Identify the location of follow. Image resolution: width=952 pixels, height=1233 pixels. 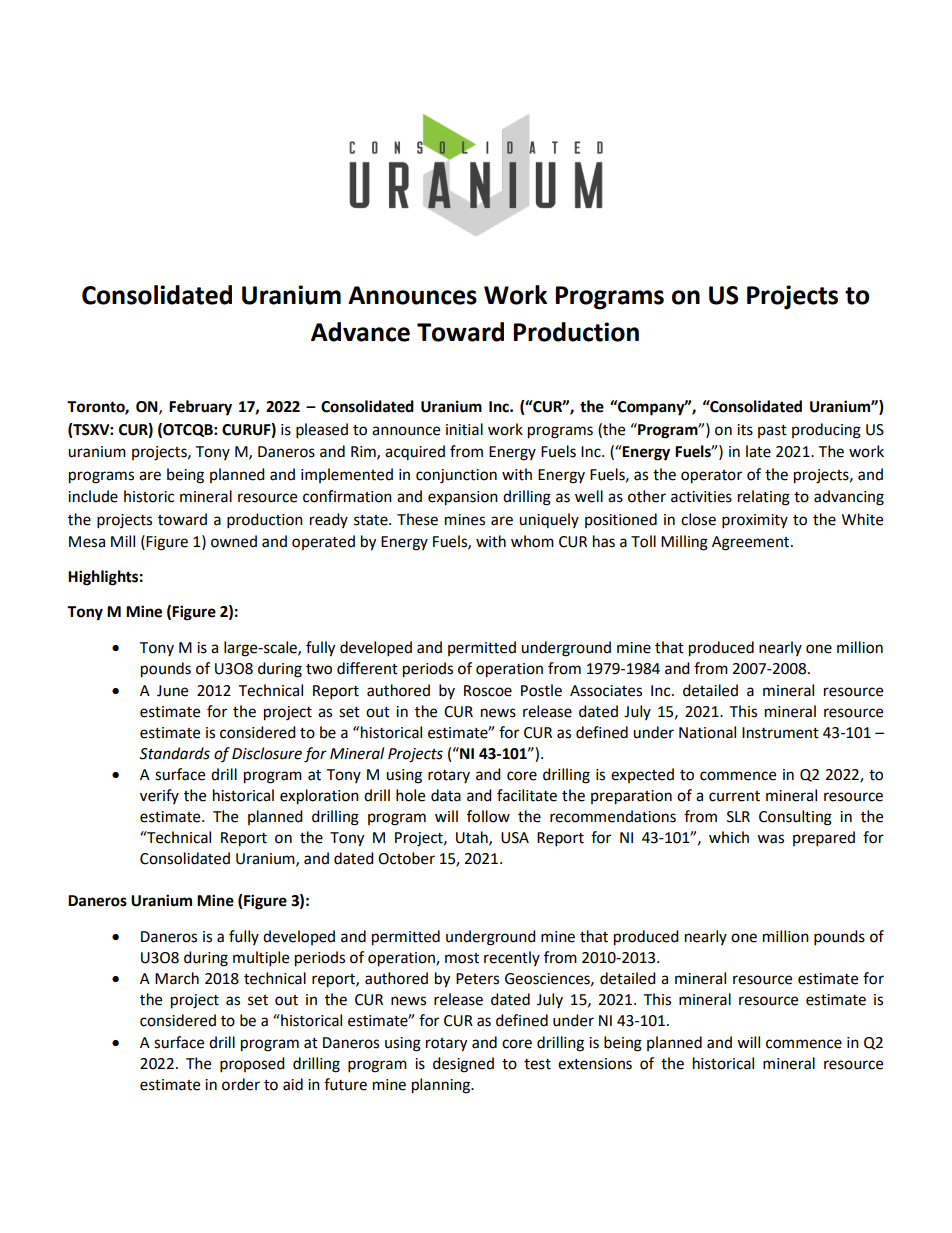
(488, 816).
